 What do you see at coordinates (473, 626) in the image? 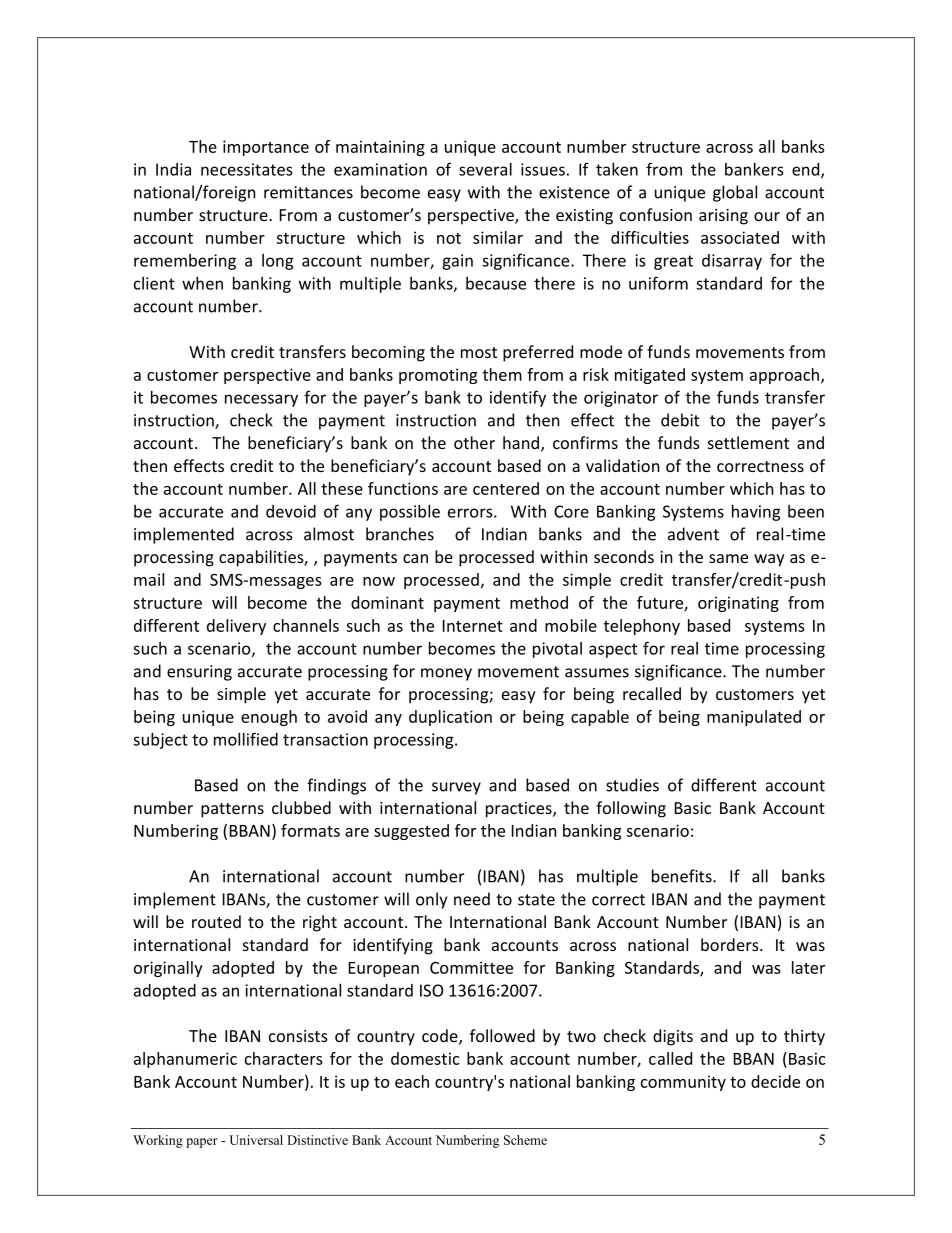
I see `Internet` at bounding box center [473, 626].
